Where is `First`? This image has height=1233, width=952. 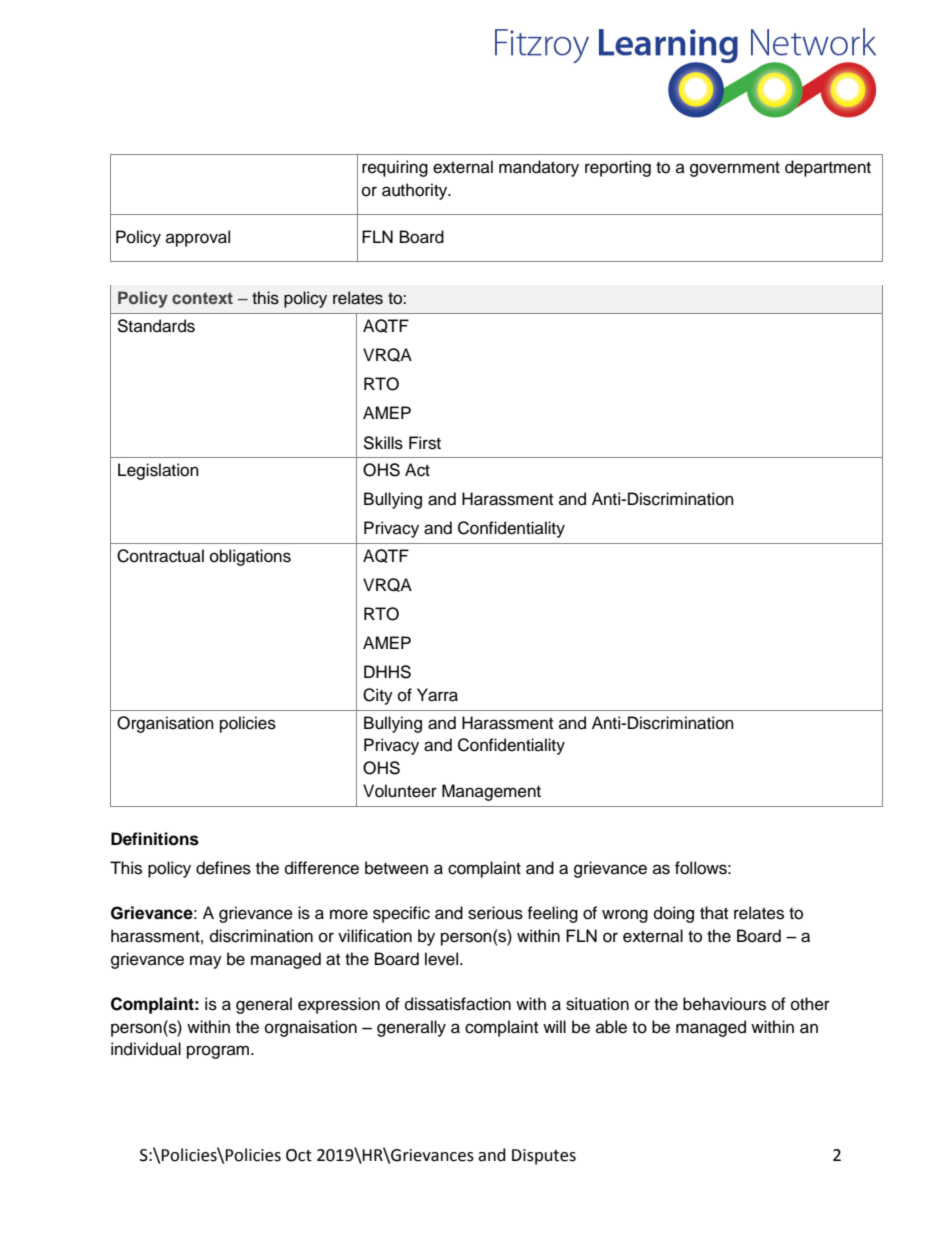
First is located at coordinates (425, 443).
